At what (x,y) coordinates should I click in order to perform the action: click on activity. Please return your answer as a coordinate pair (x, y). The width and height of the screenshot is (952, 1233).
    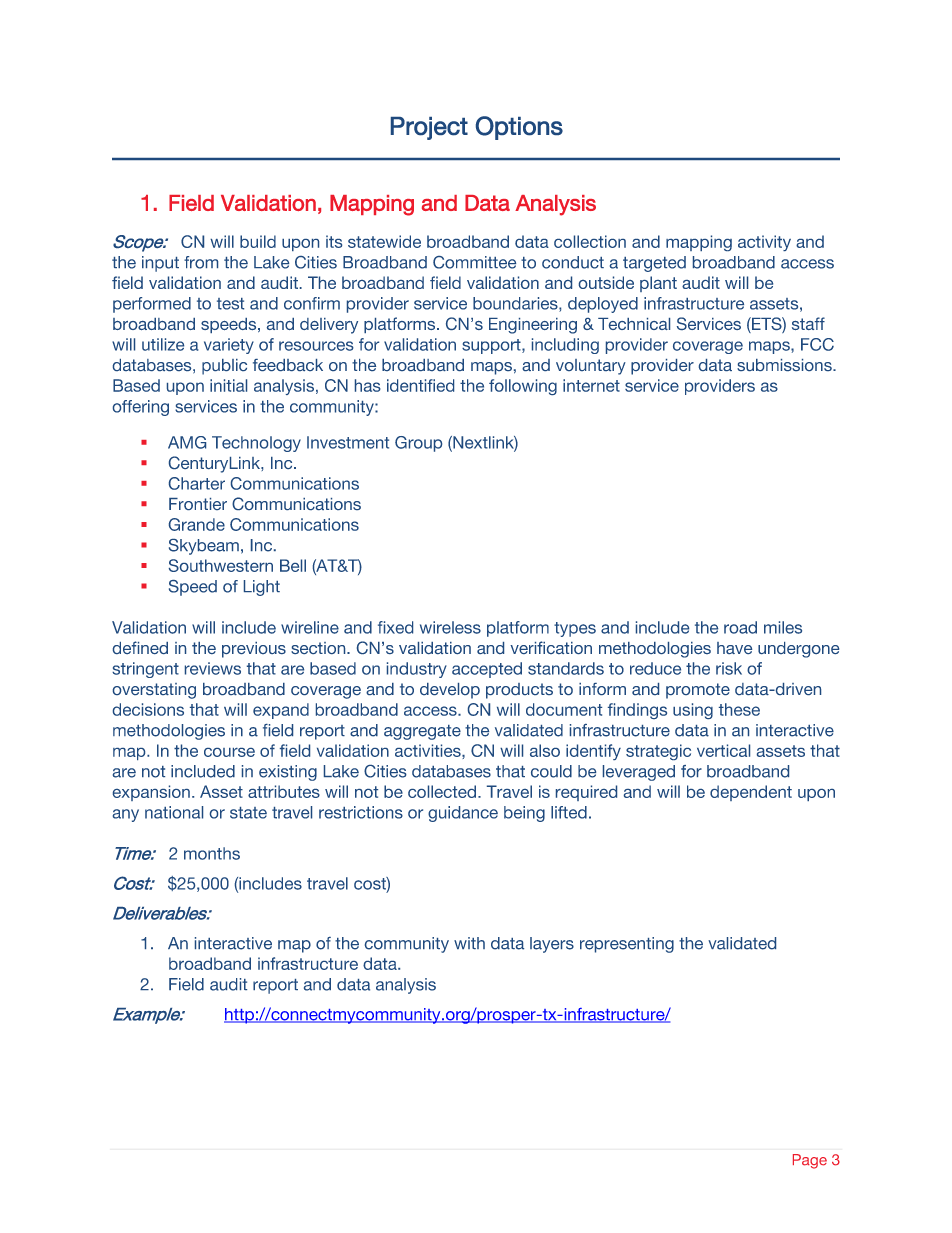
    Looking at the image, I should click on (764, 243).
